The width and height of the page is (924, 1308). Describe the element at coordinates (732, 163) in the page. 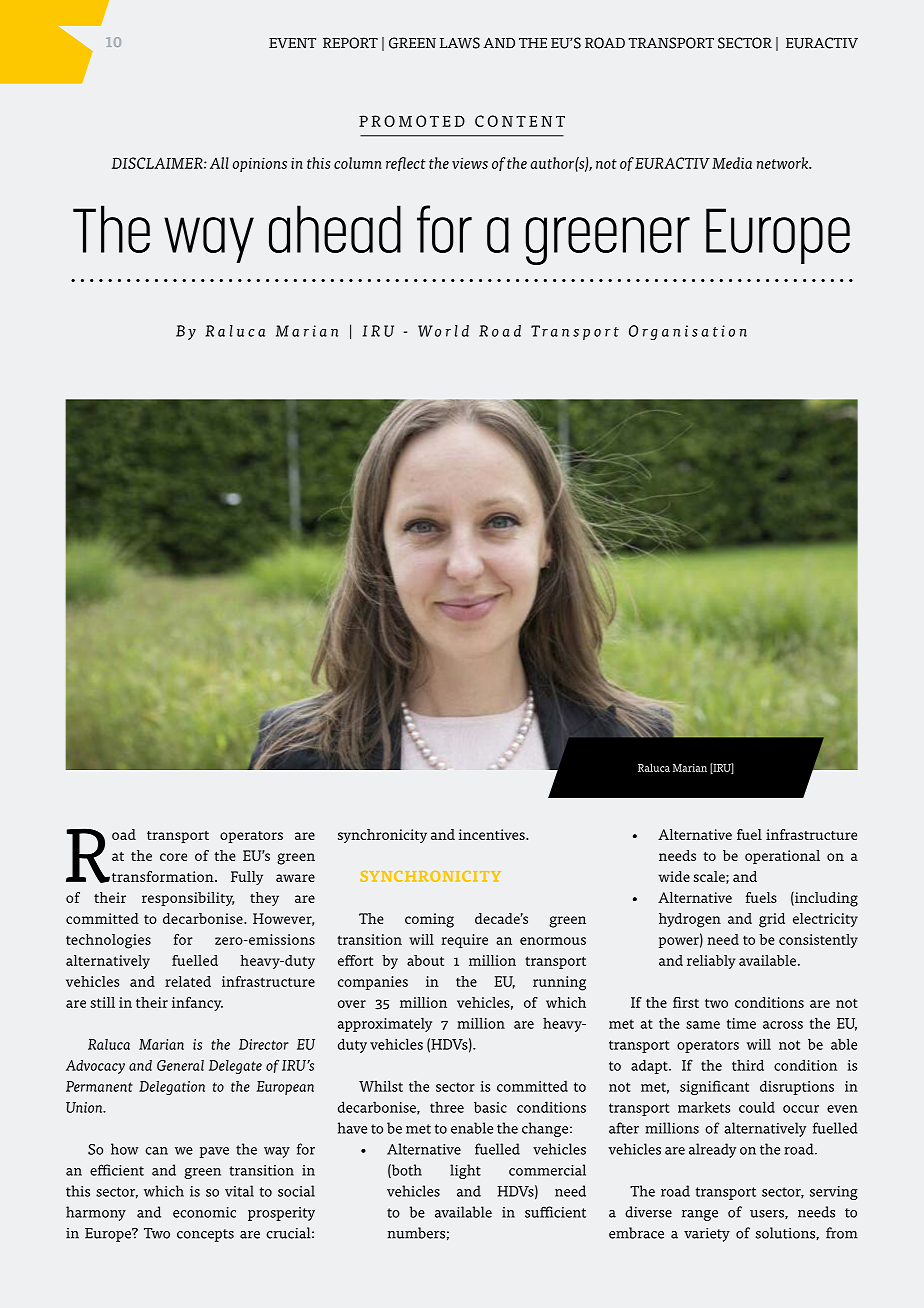

I see `Media` at that location.
